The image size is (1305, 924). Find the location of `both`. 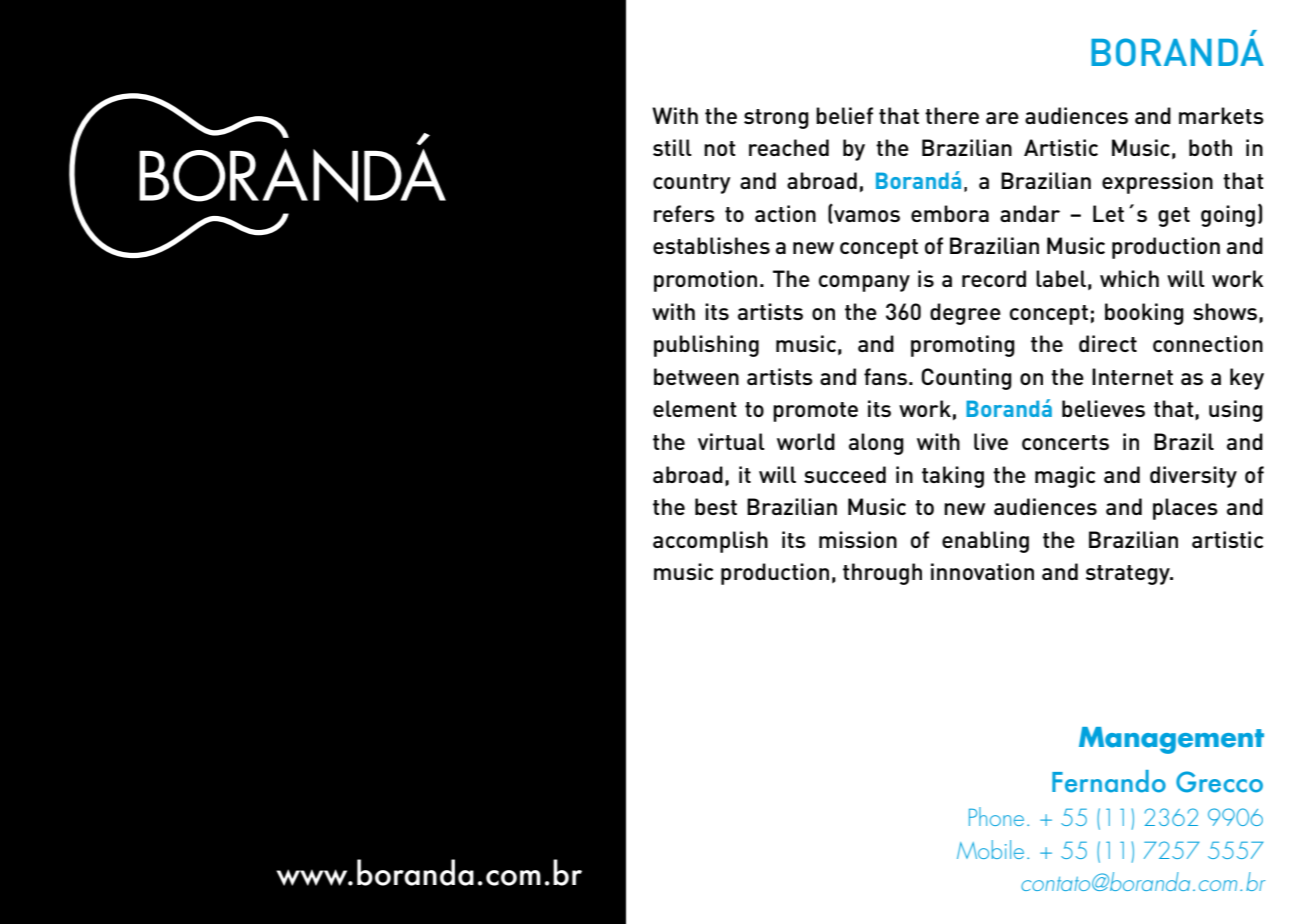

both is located at coordinates (1210, 147).
